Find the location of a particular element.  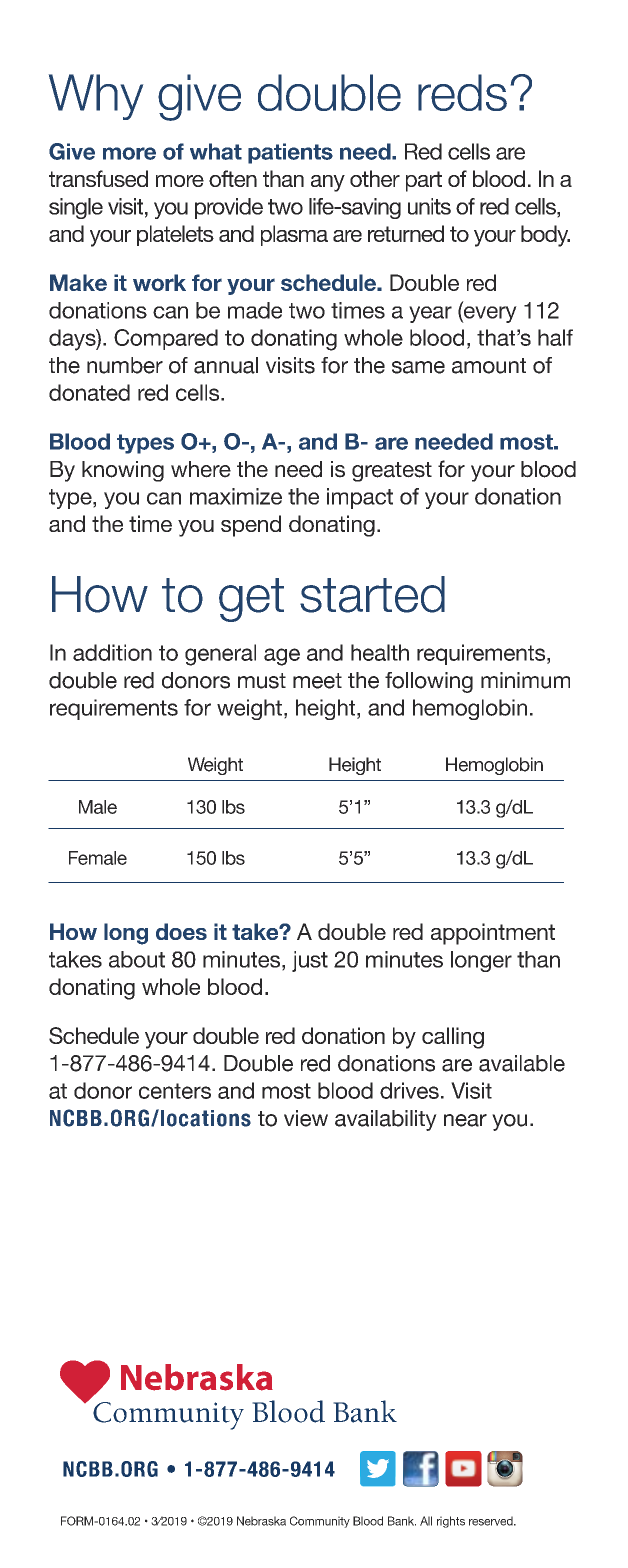

transfused is located at coordinates (98, 178).
